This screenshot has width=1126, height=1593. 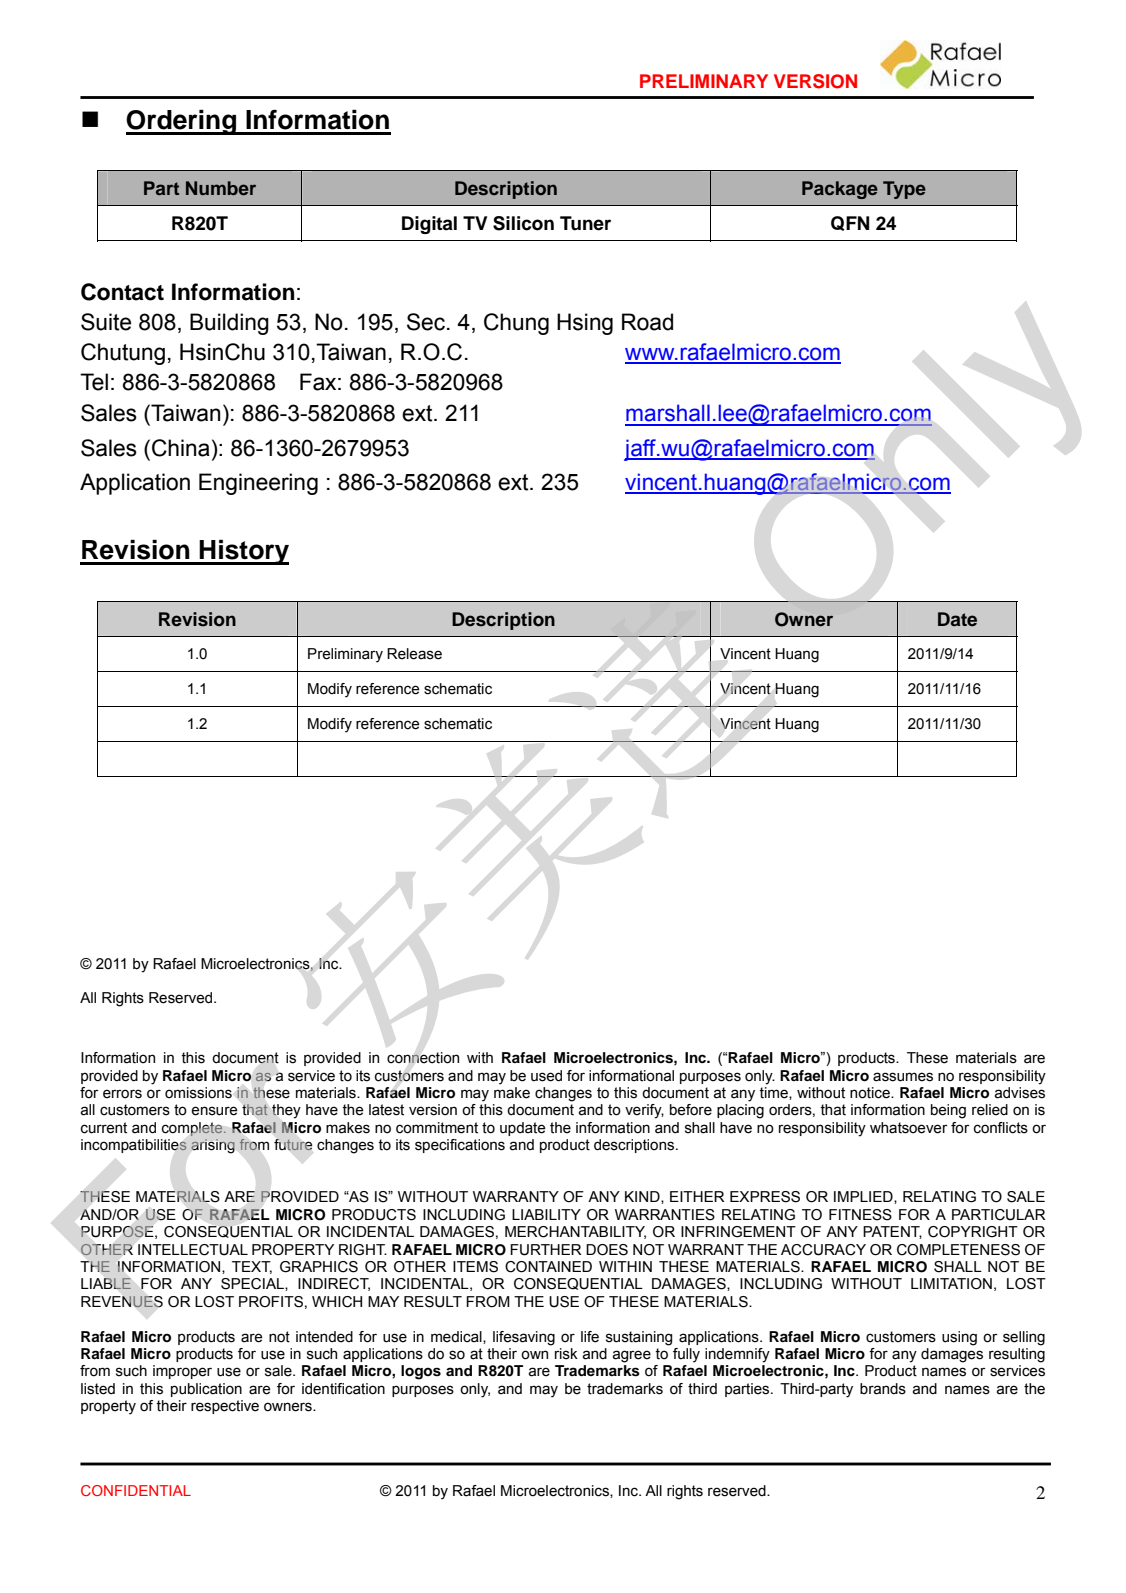 What do you see at coordinates (221, 188) in the screenshot?
I see `Number` at bounding box center [221, 188].
